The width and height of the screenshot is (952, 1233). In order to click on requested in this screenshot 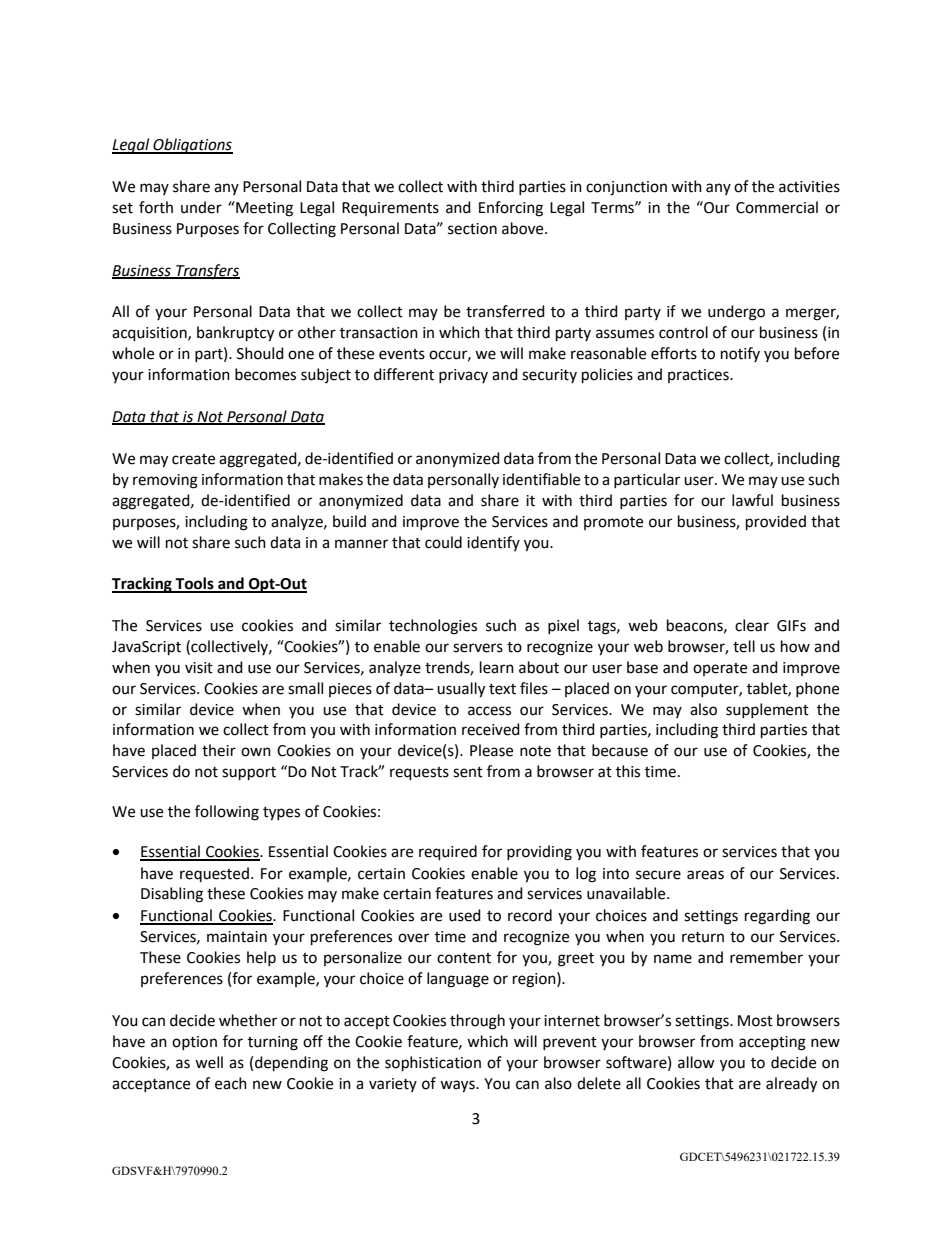, I will do `click(214, 874)`.
